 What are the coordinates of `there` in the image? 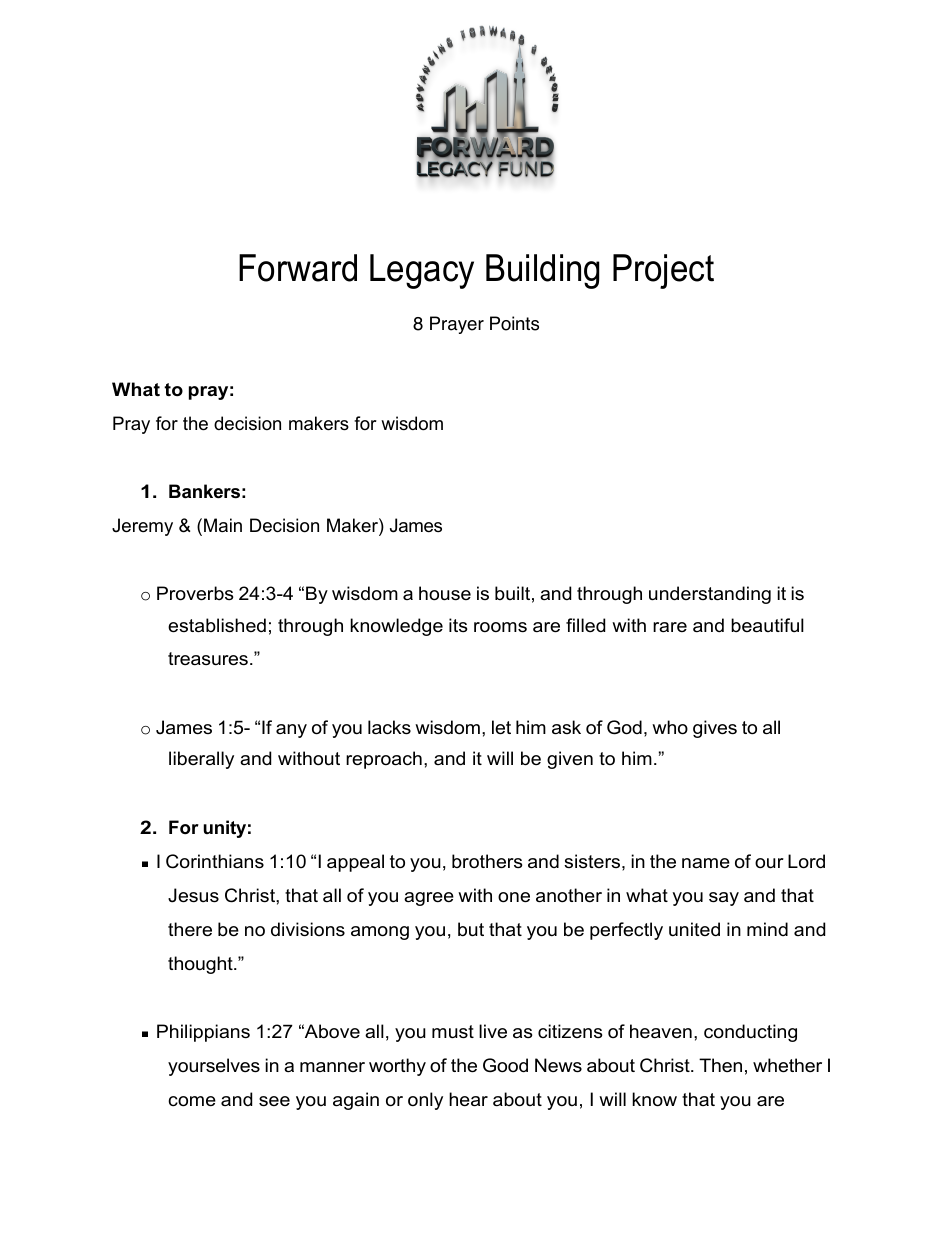 It's located at (190, 929).
